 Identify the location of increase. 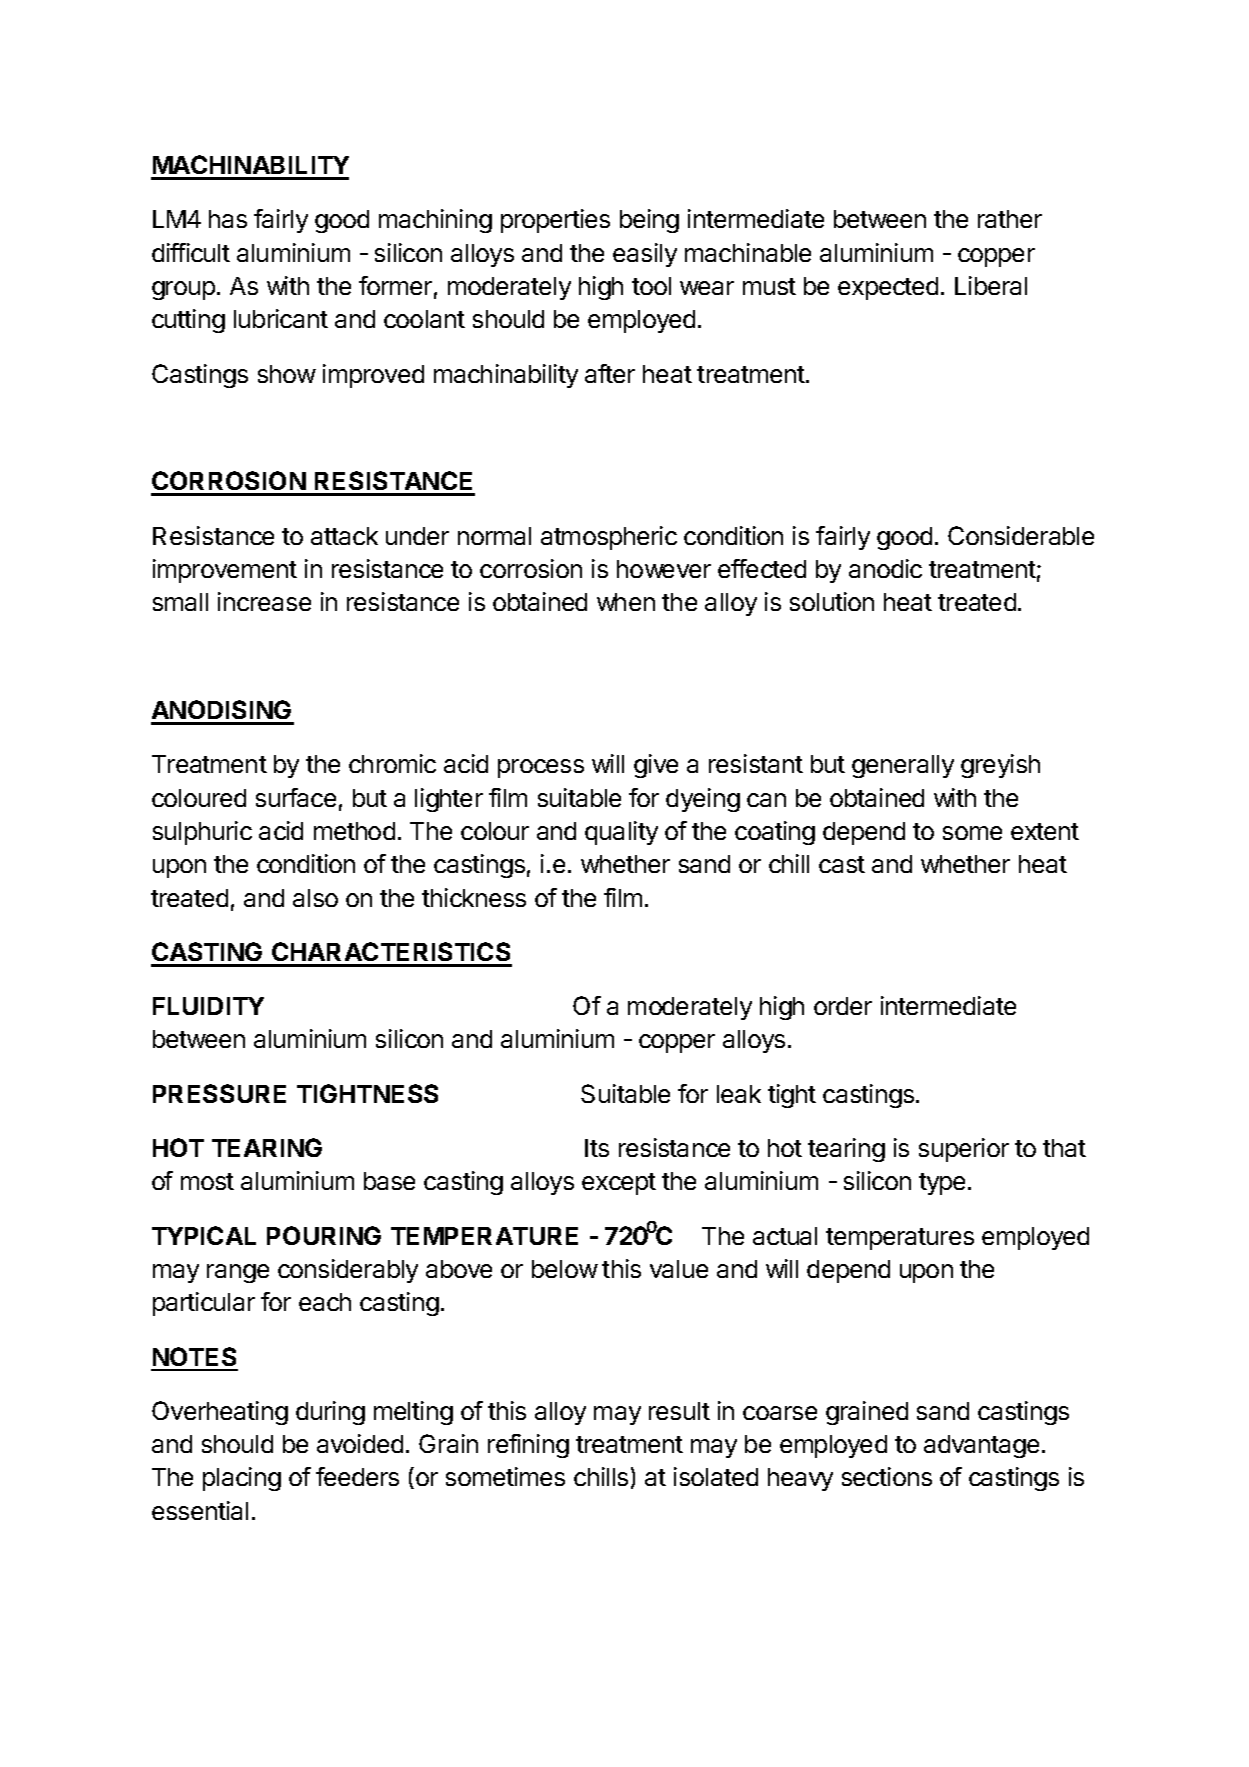
(264, 601).
